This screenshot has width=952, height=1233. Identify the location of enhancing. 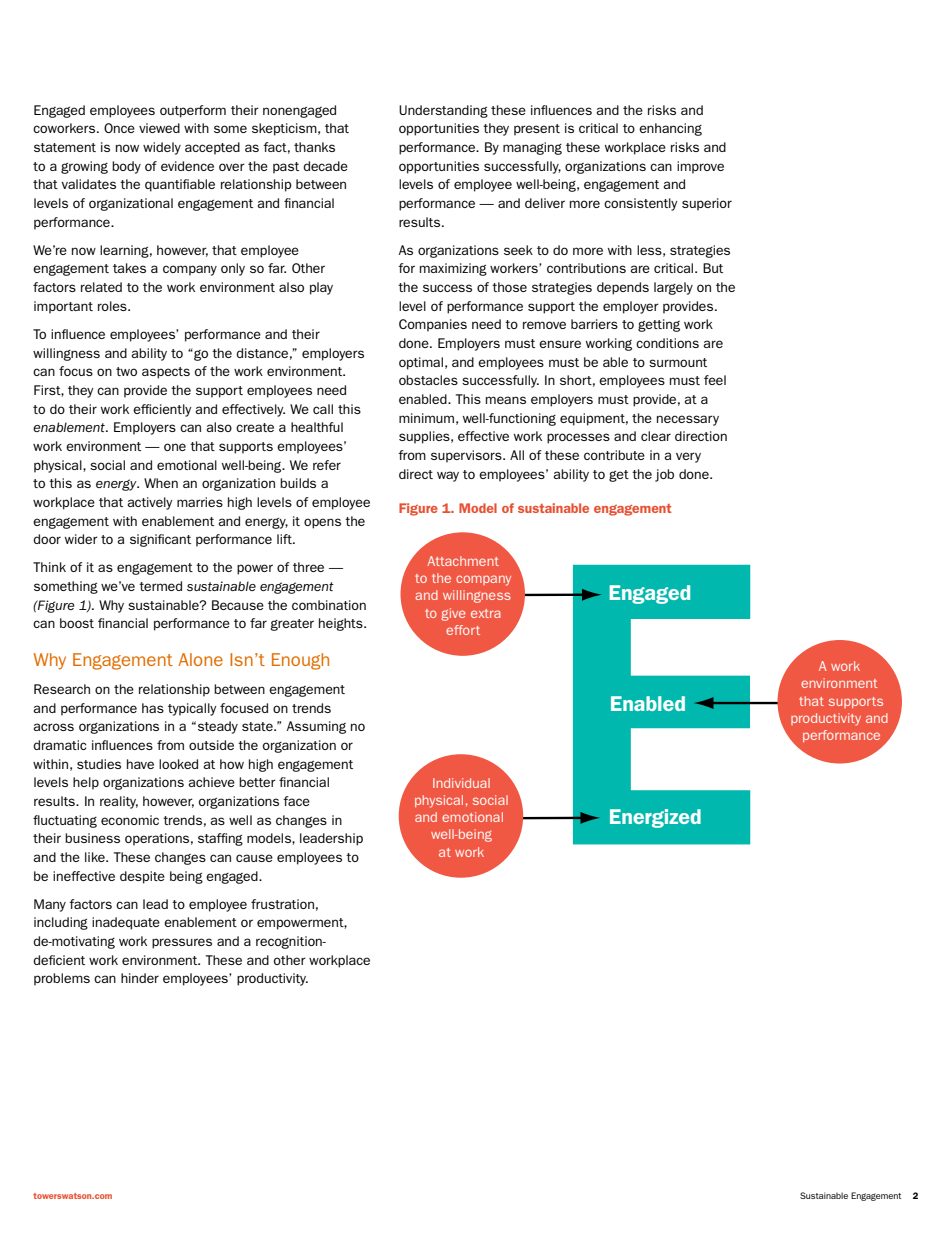
(670, 129).
